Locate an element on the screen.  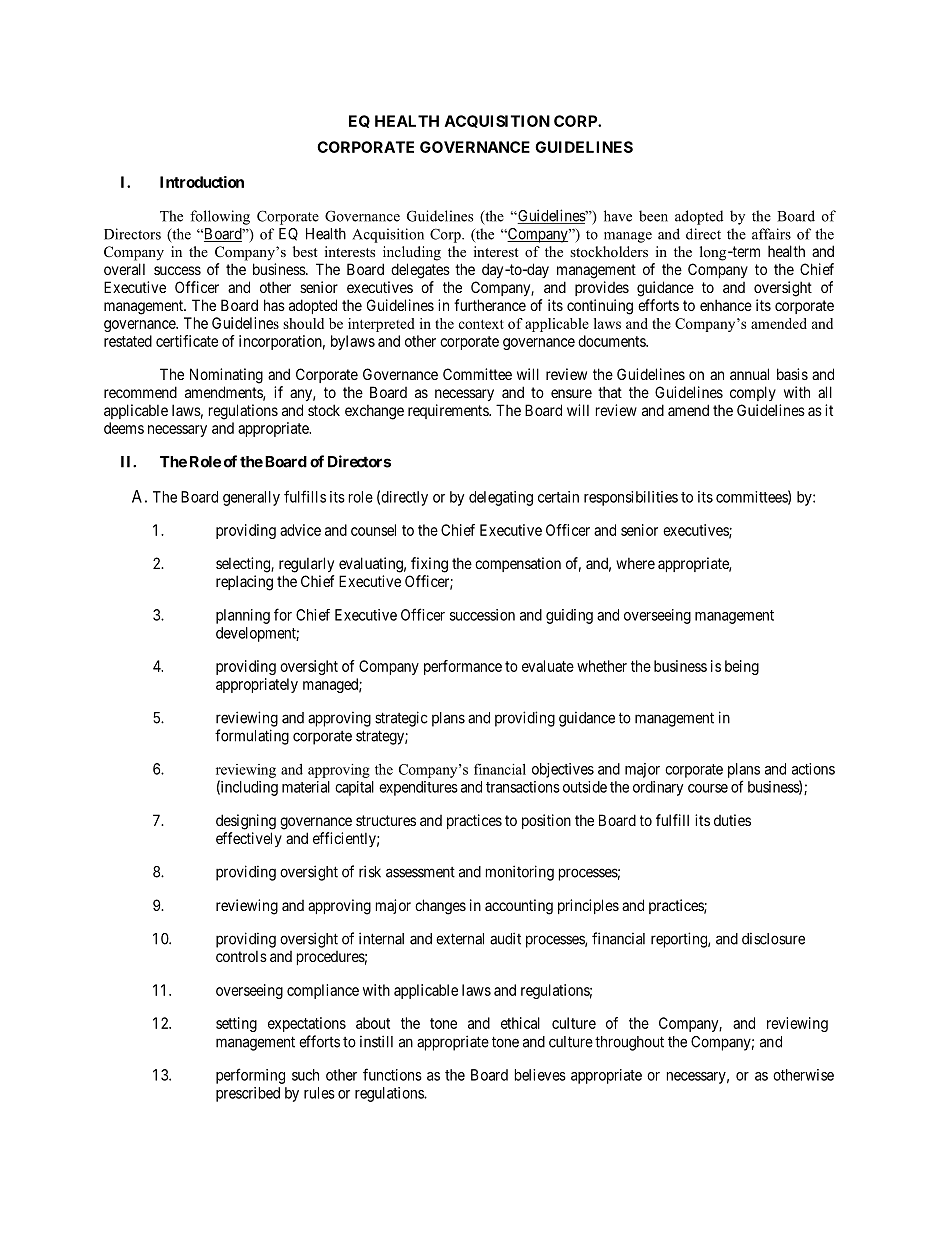
course is located at coordinates (708, 788).
